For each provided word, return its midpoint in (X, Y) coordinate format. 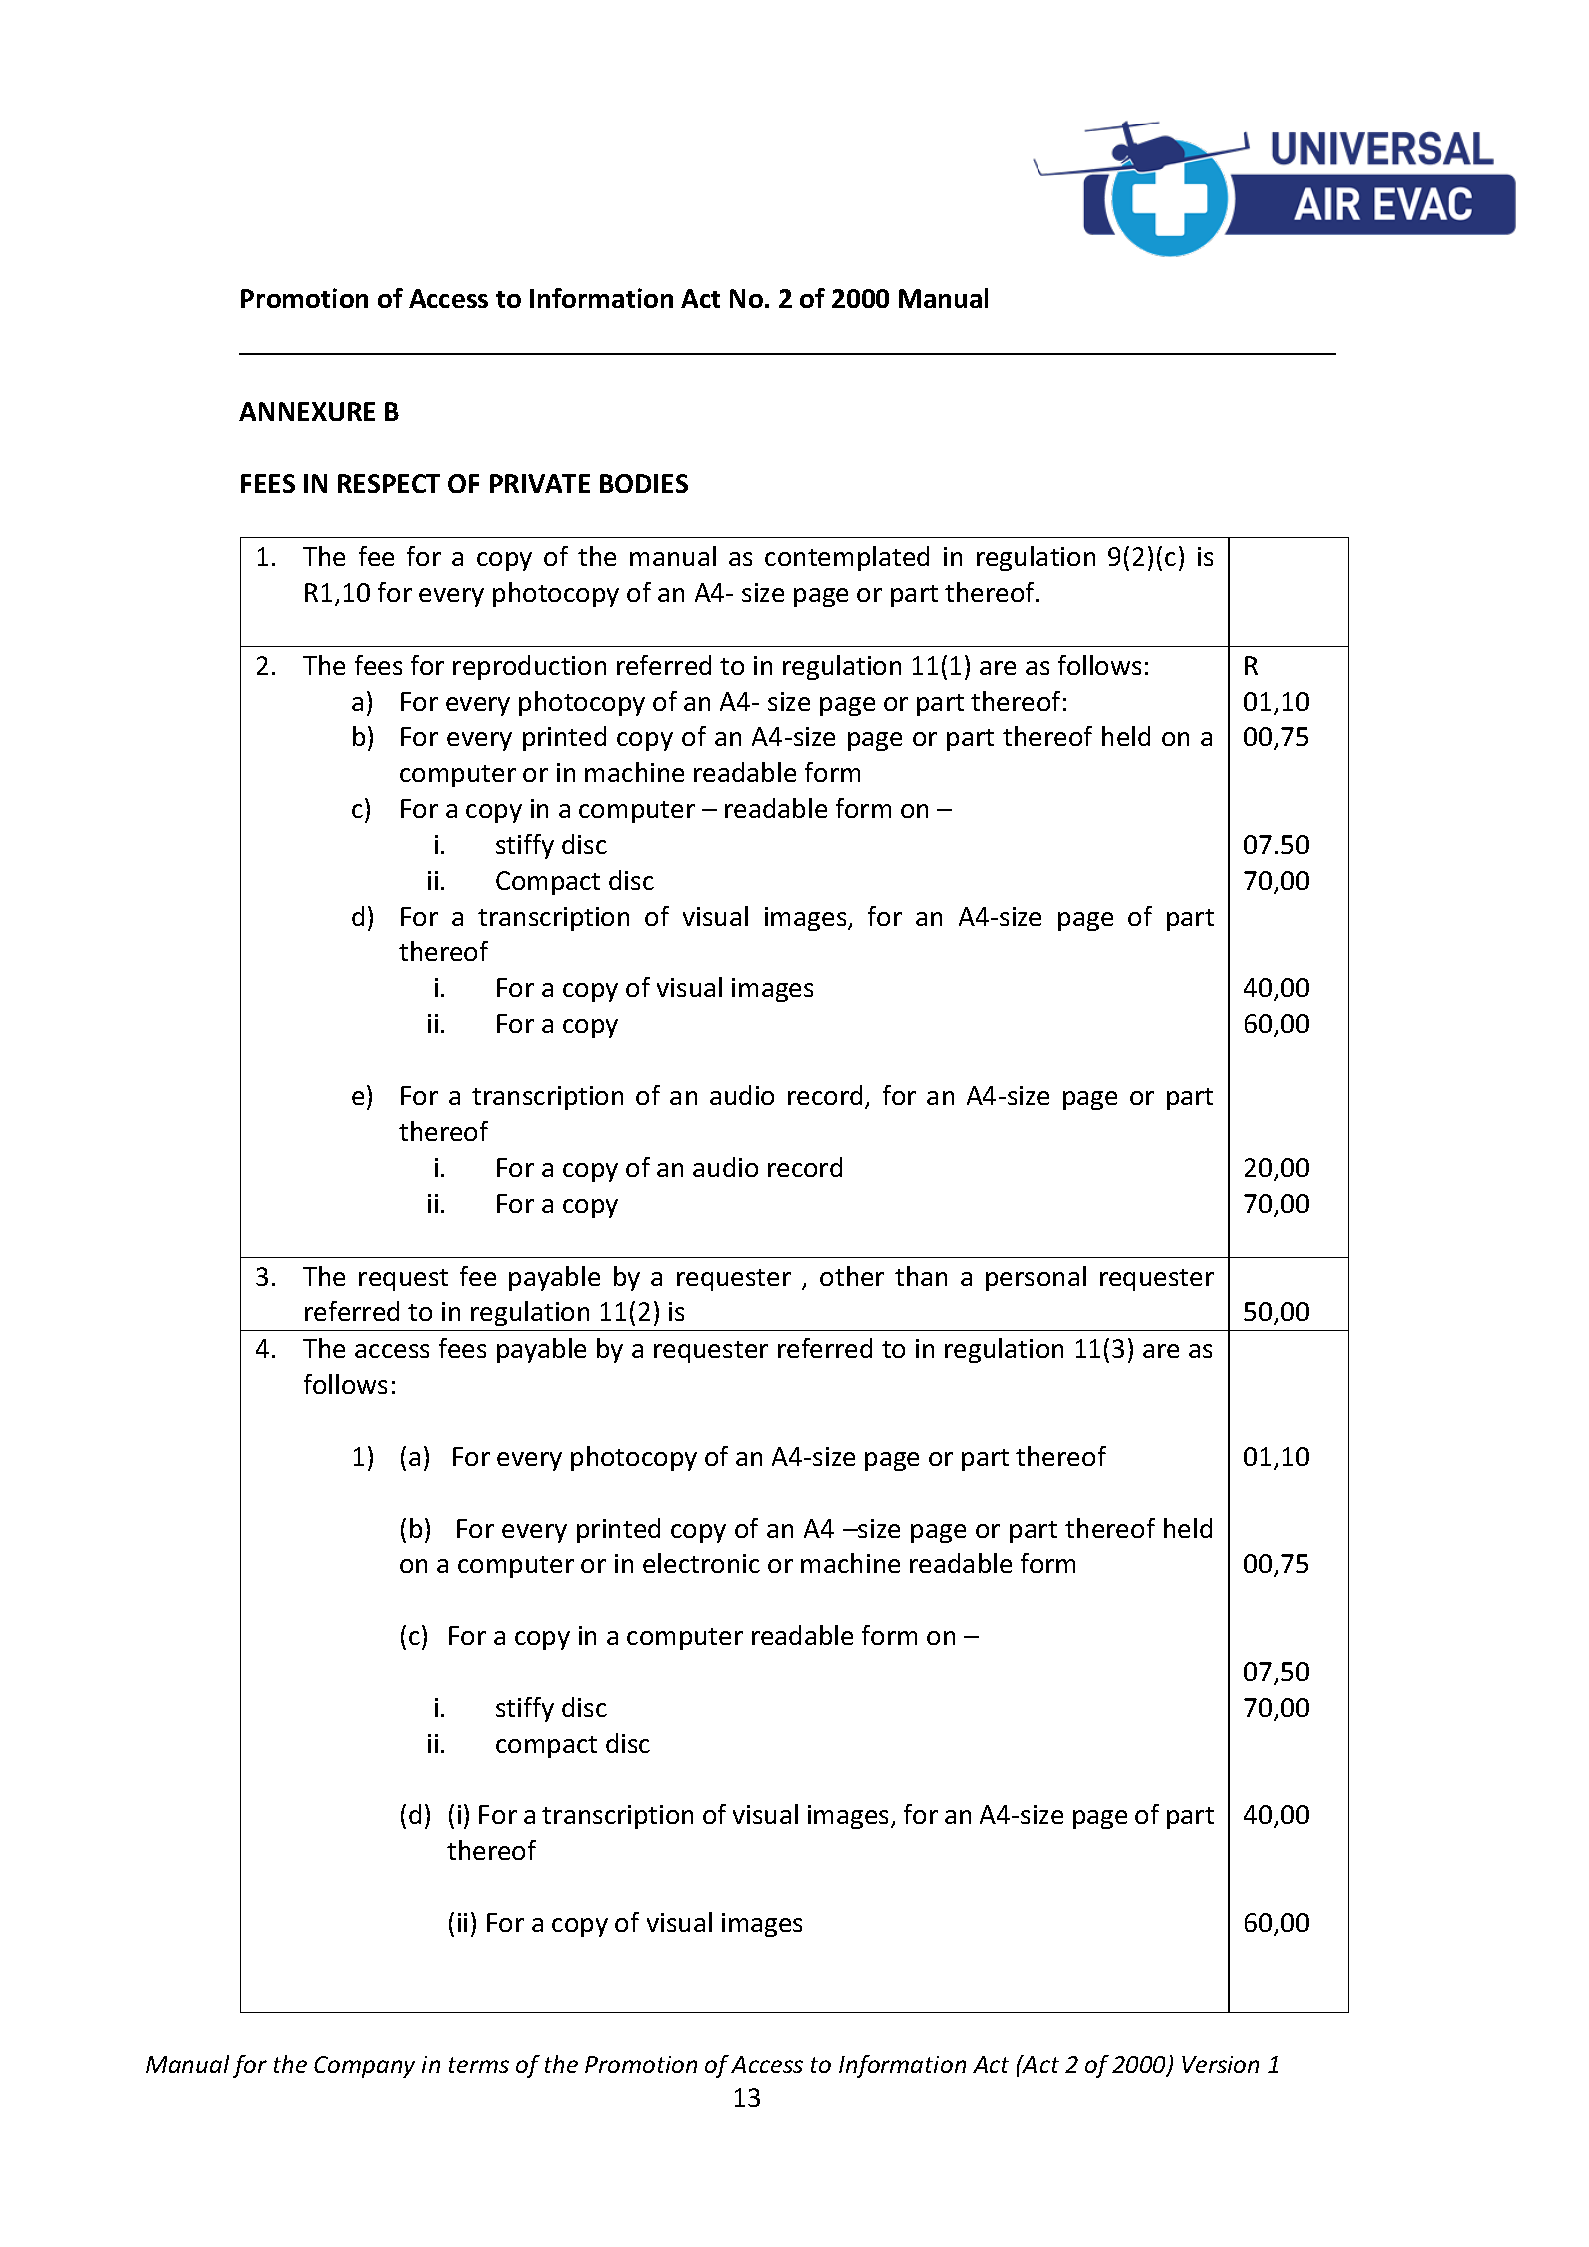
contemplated (847, 558)
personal (1036, 1278)
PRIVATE (540, 483)
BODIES (644, 483)
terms (479, 2065)
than (921, 1276)
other (852, 1276)
